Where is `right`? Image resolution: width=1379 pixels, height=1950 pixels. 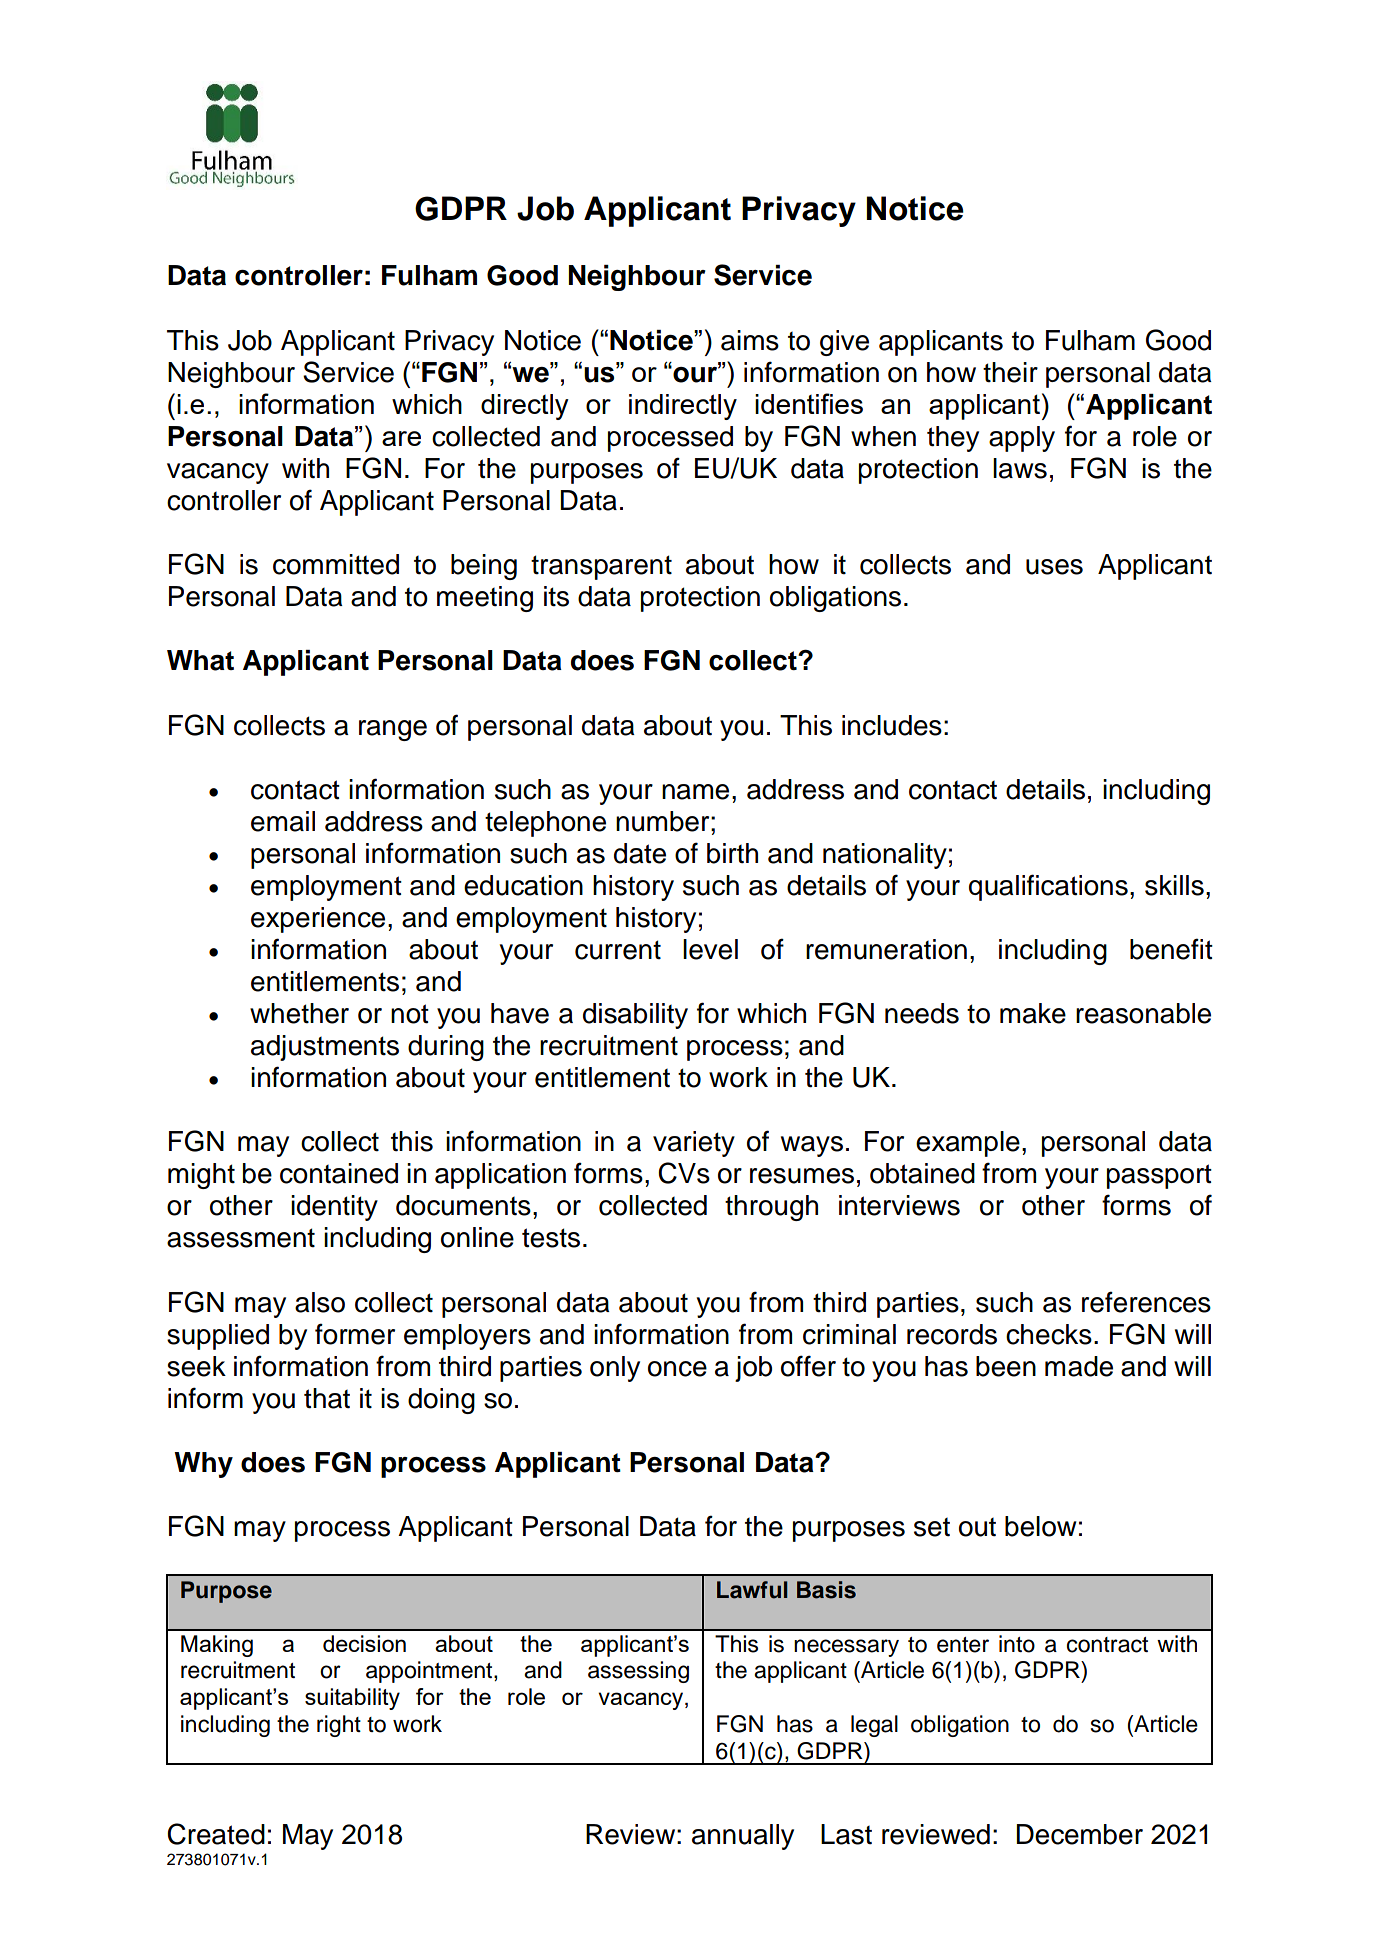
right is located at coordinates (339, 1726).
